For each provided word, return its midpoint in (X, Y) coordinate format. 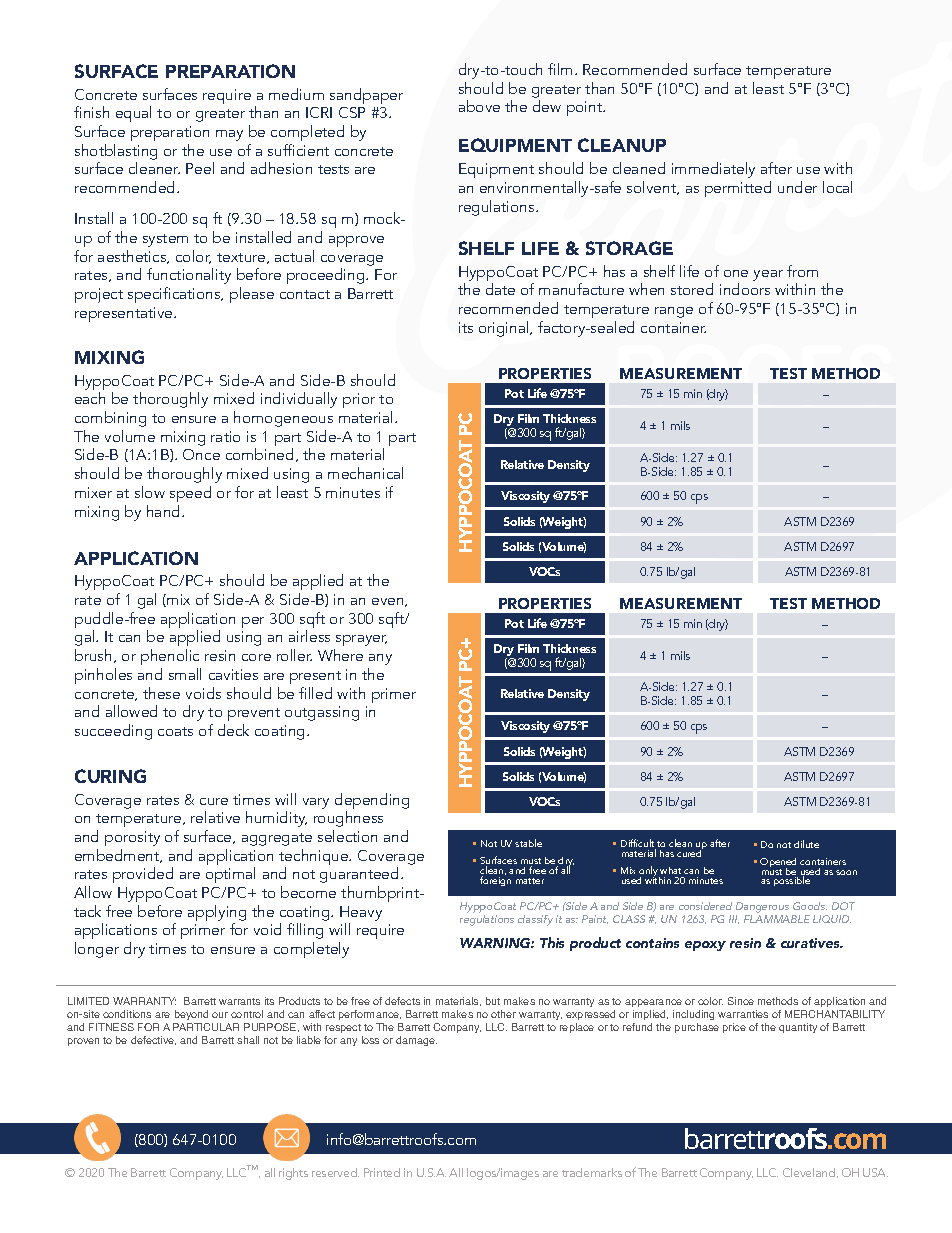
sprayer (360, 642)
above (479, 106)
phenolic (171, 659)
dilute (806, 844)
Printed (382, 1172)
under (797, 187)
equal (133, 114)
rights (293, 1174)
